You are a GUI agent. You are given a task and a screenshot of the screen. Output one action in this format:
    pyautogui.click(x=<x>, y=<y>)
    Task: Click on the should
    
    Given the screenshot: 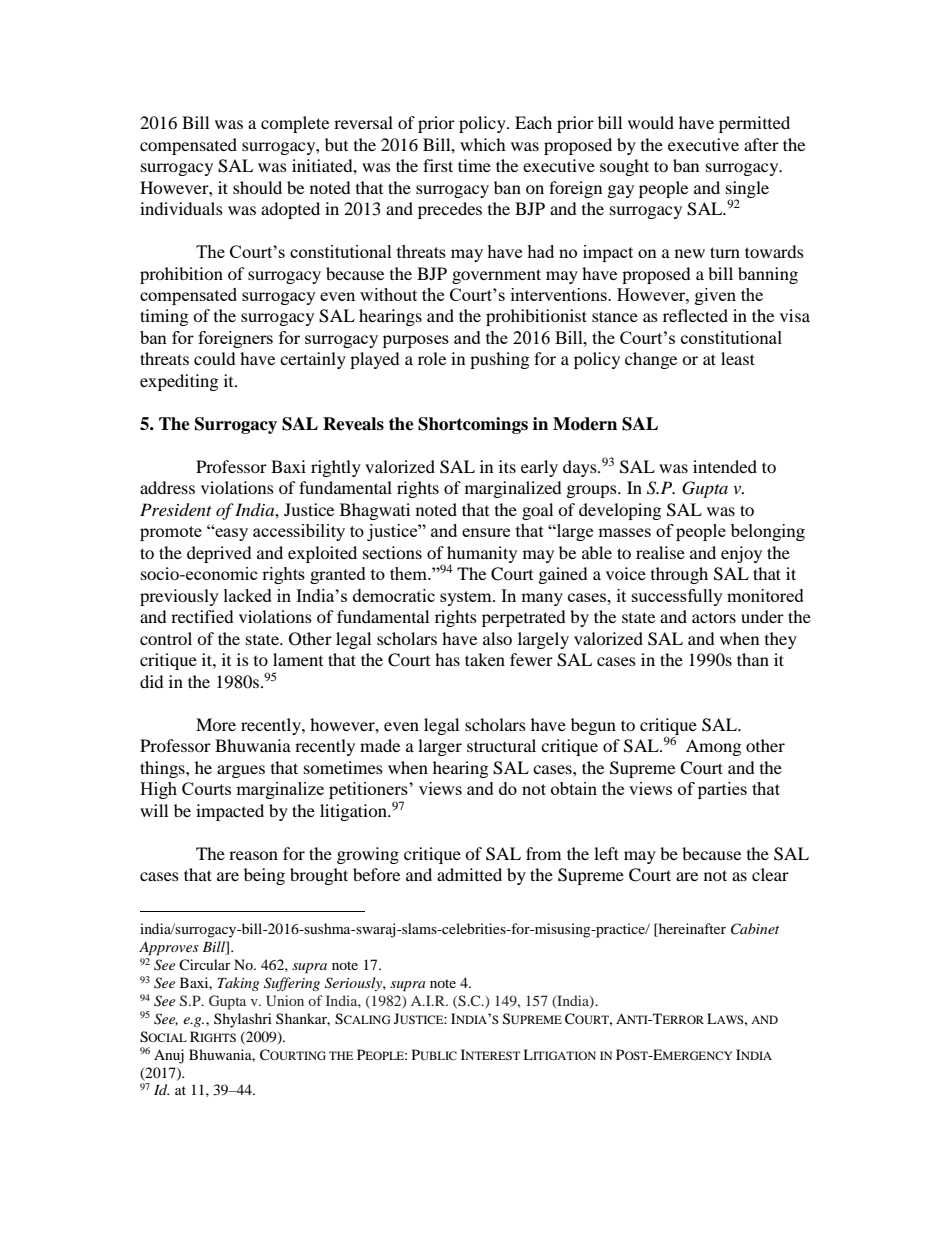 What is the action you would take?
    pyautogui.click(x=257, y=187)
